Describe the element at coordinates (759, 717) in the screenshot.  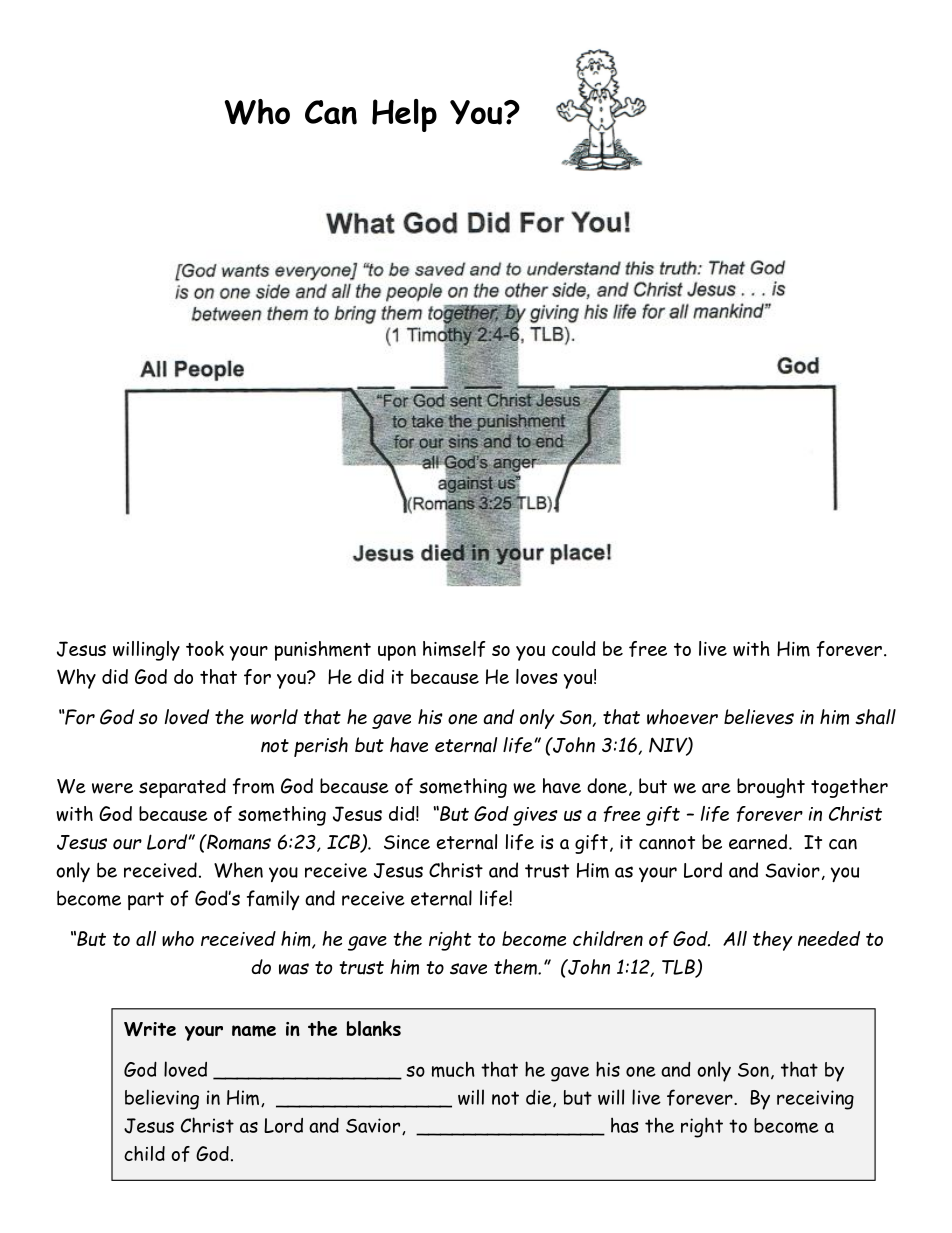
I see `believes` at that location.
